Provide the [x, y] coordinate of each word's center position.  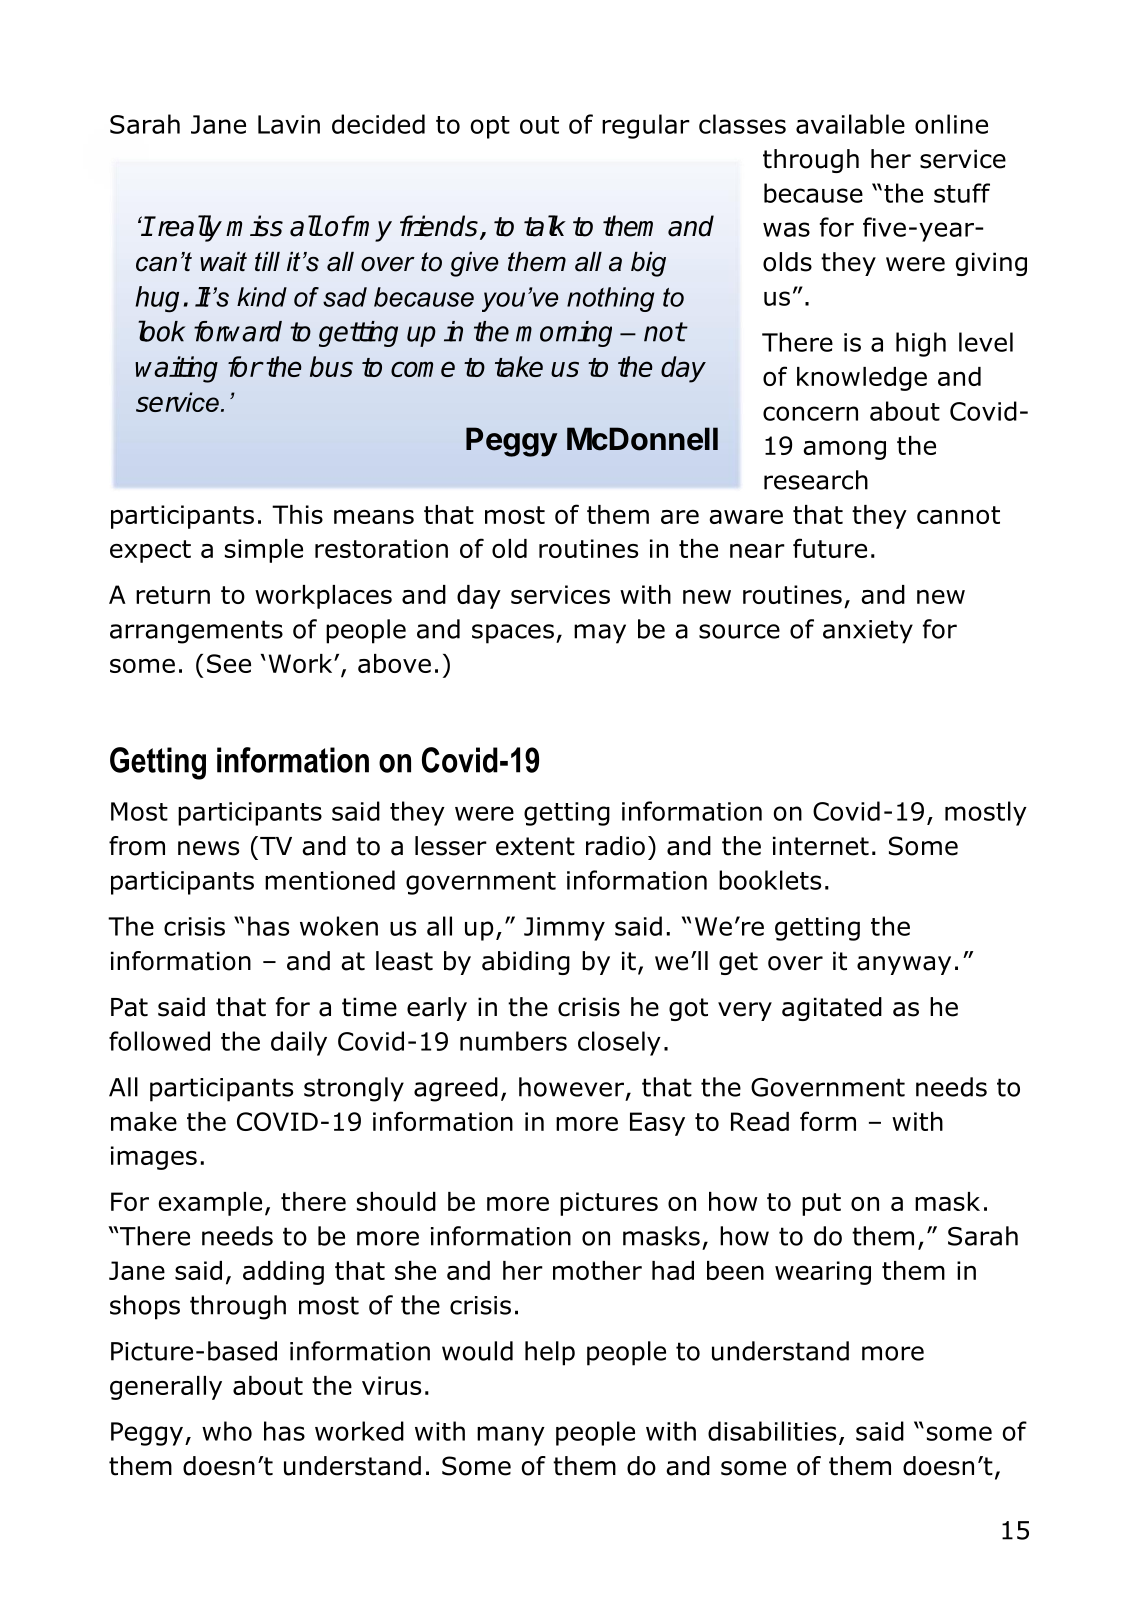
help [550, 1353]
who [227, 1431]
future [830, 548]
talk [545, 226]
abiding [526, 963]
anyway [904, 965]
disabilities [772, 1431]
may [600, 634]
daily [299, 1043]
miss [254, 226]
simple [264, 551]
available [850, 124]
